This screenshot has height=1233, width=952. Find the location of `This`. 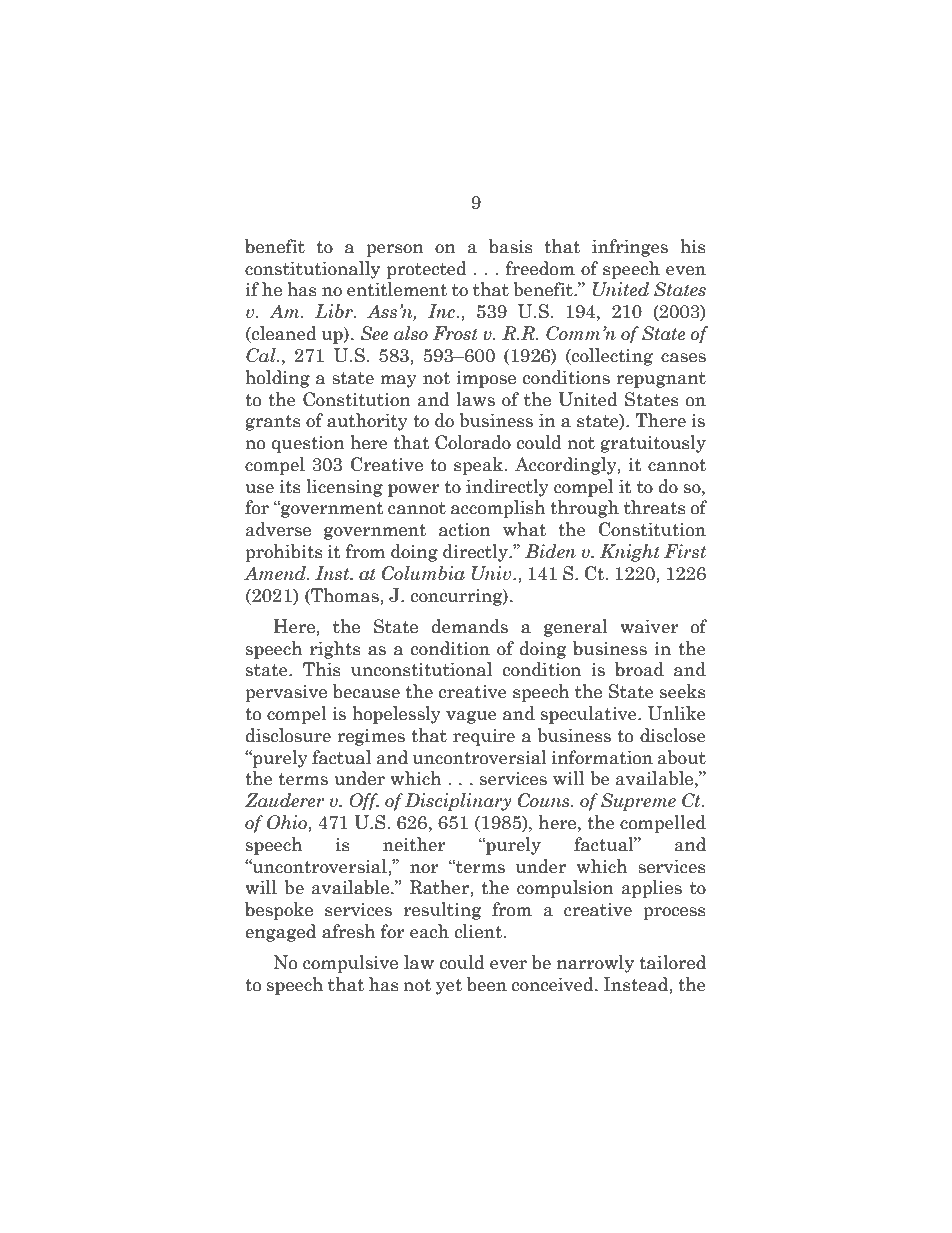

This is located at coordinates (322, 669).
